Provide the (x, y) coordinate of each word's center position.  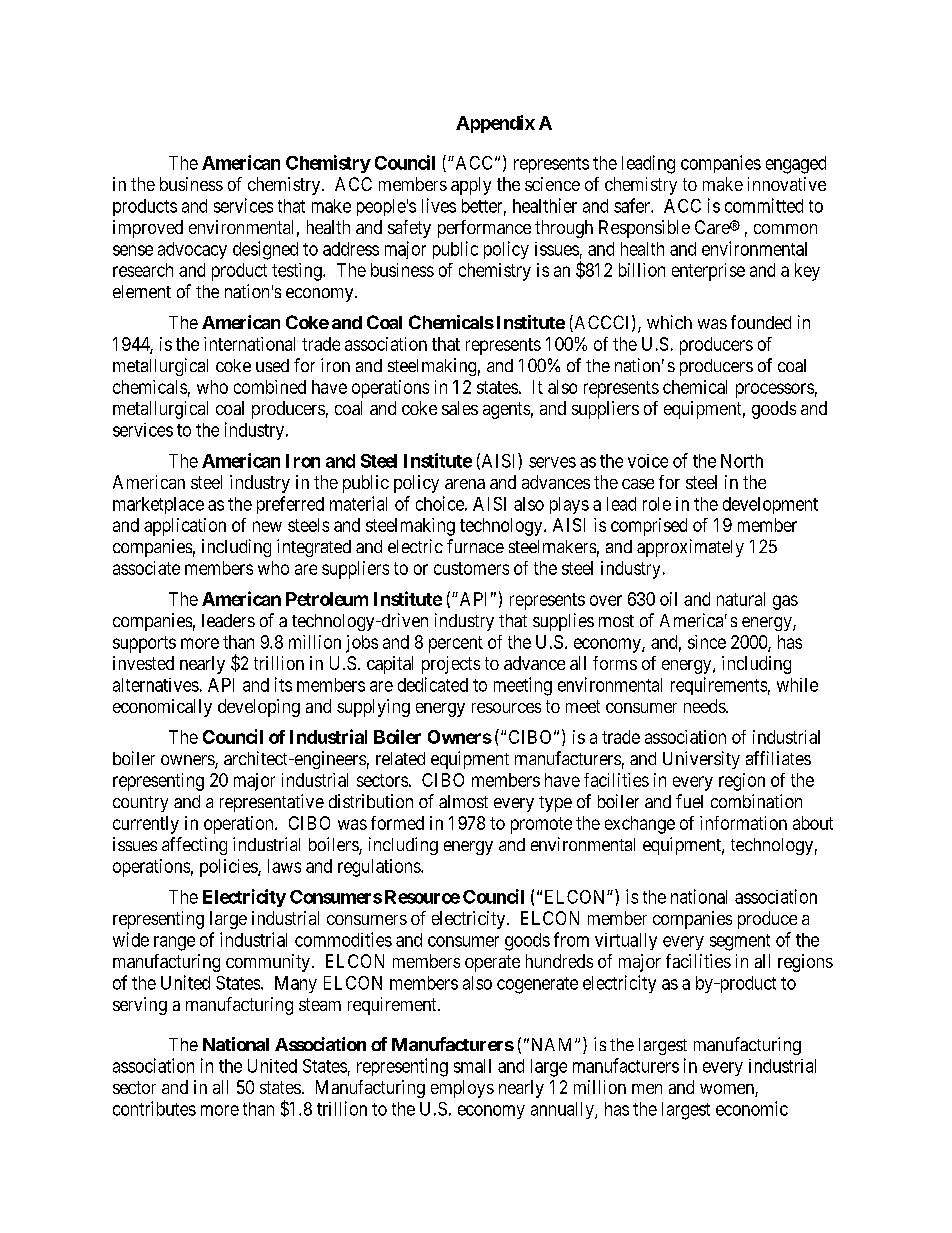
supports (144, 644)
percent (456, 644)
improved (148, 229)
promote (541, 825)
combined (270, 387)
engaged (796, 165)
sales (460, 408)
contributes (154, 1108)
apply (471, 186)
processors (775, 390)
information (743, 823)
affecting (194, 846)
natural (741, 599)
